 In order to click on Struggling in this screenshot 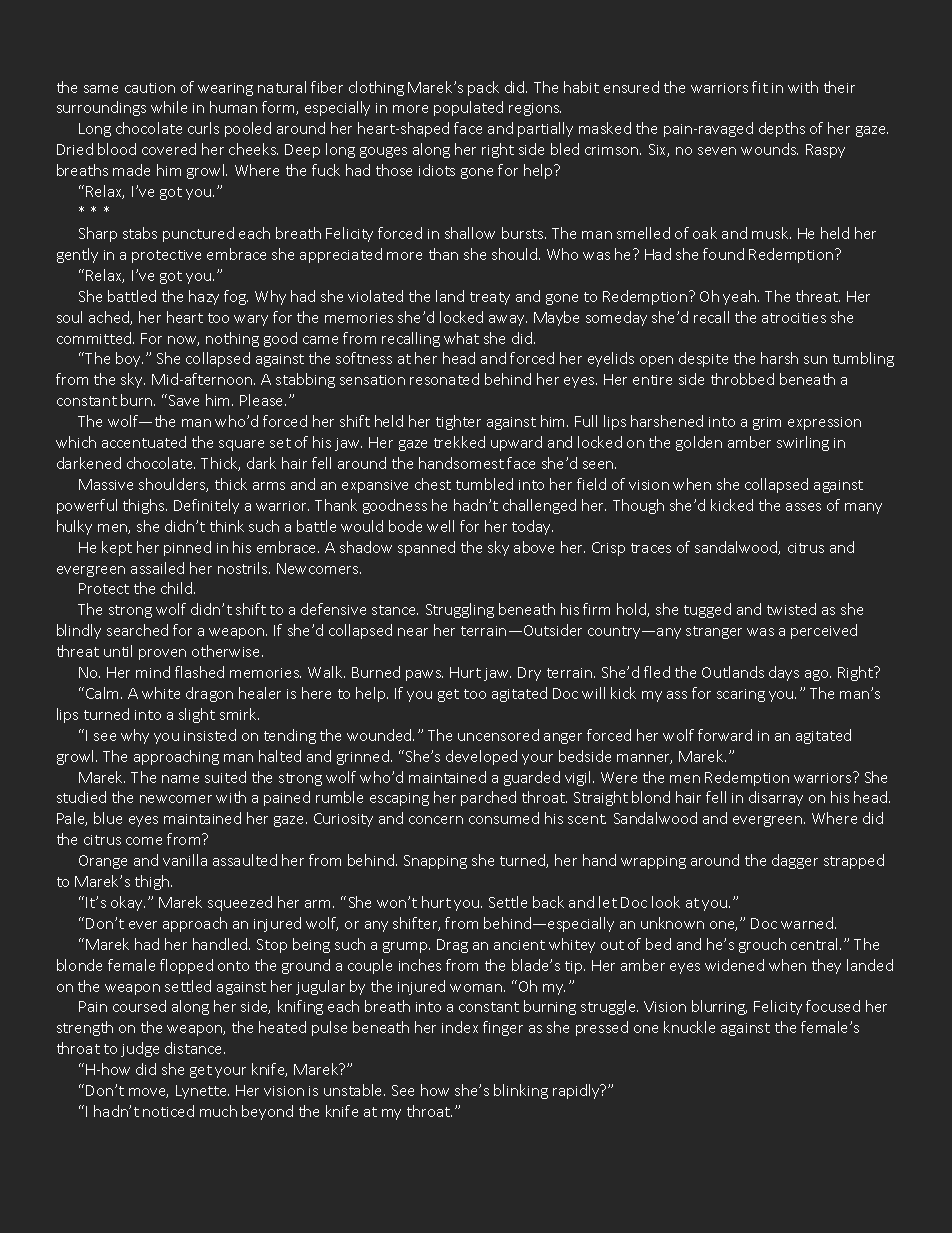, I will do `click(460, 610)`.
